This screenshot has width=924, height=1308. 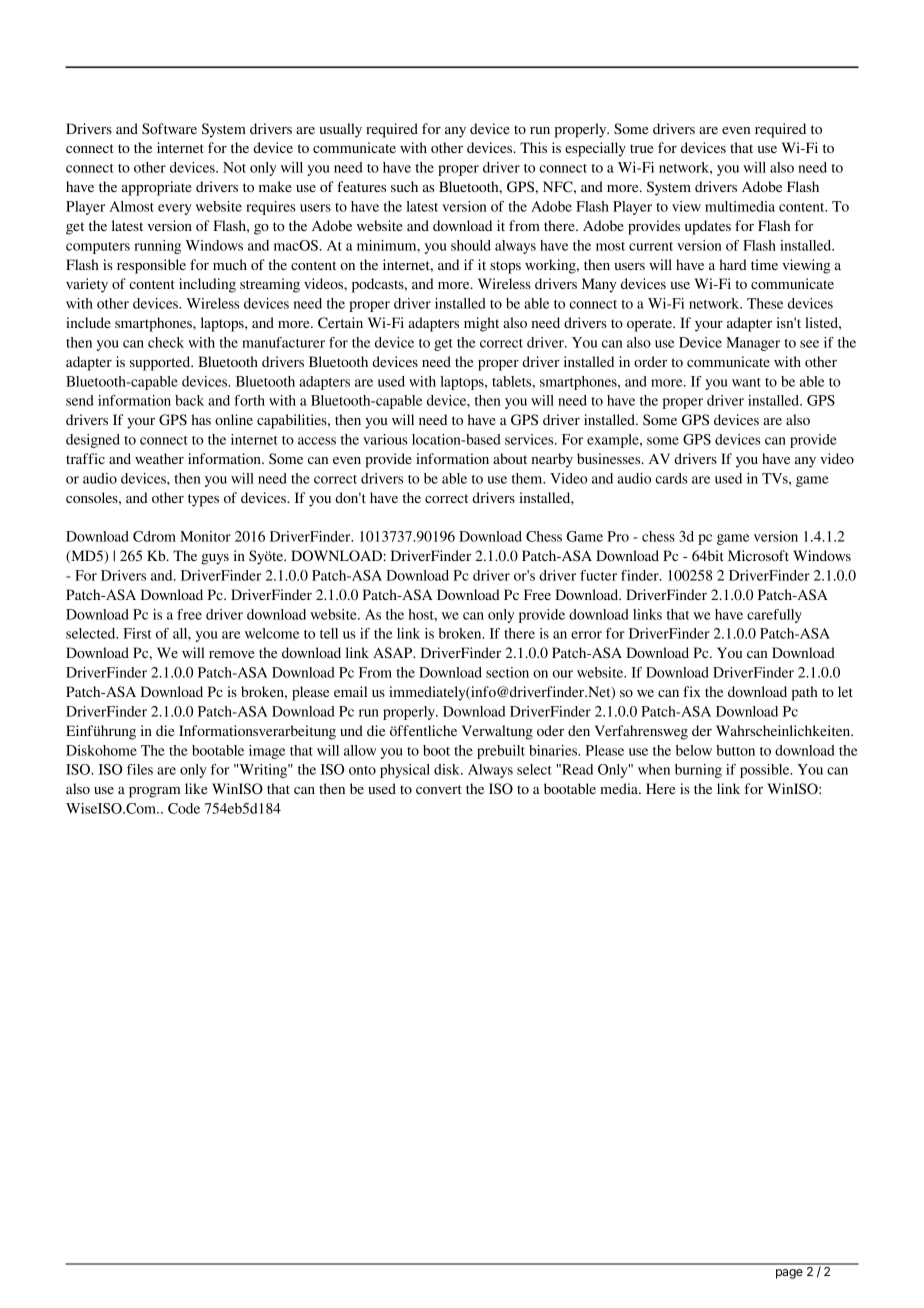 I want to click on convert, so click(x=439, y=789).
